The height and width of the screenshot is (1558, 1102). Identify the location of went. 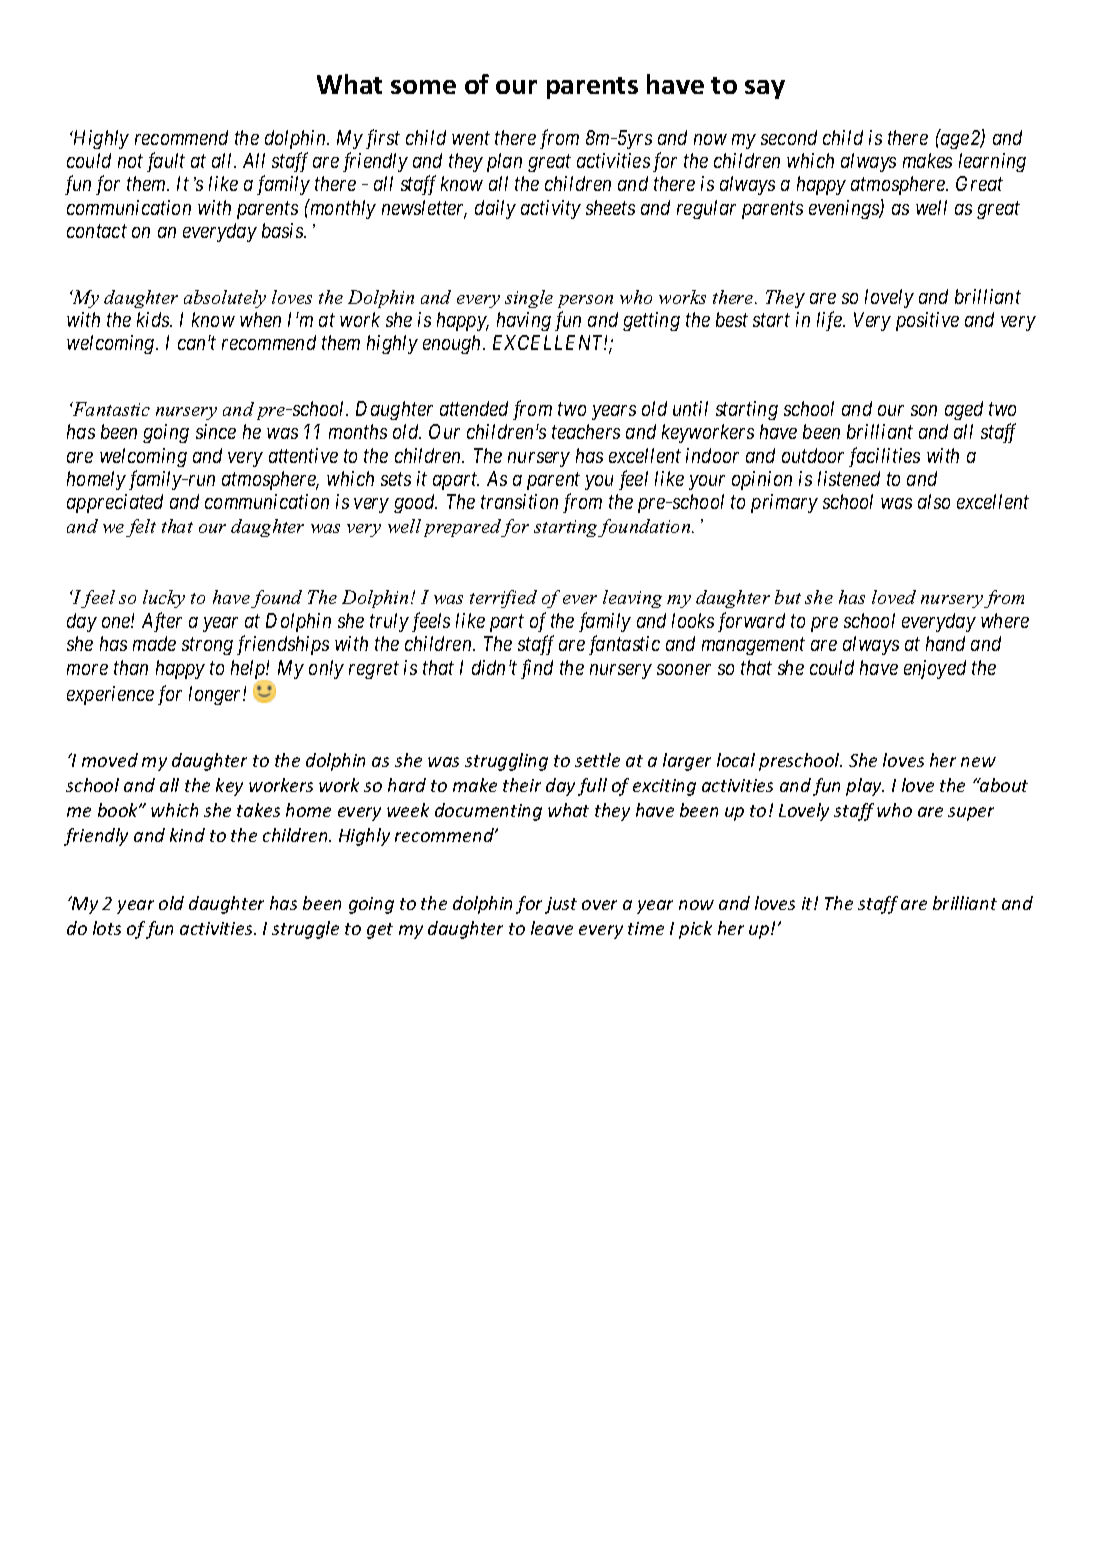
(471, 138).
